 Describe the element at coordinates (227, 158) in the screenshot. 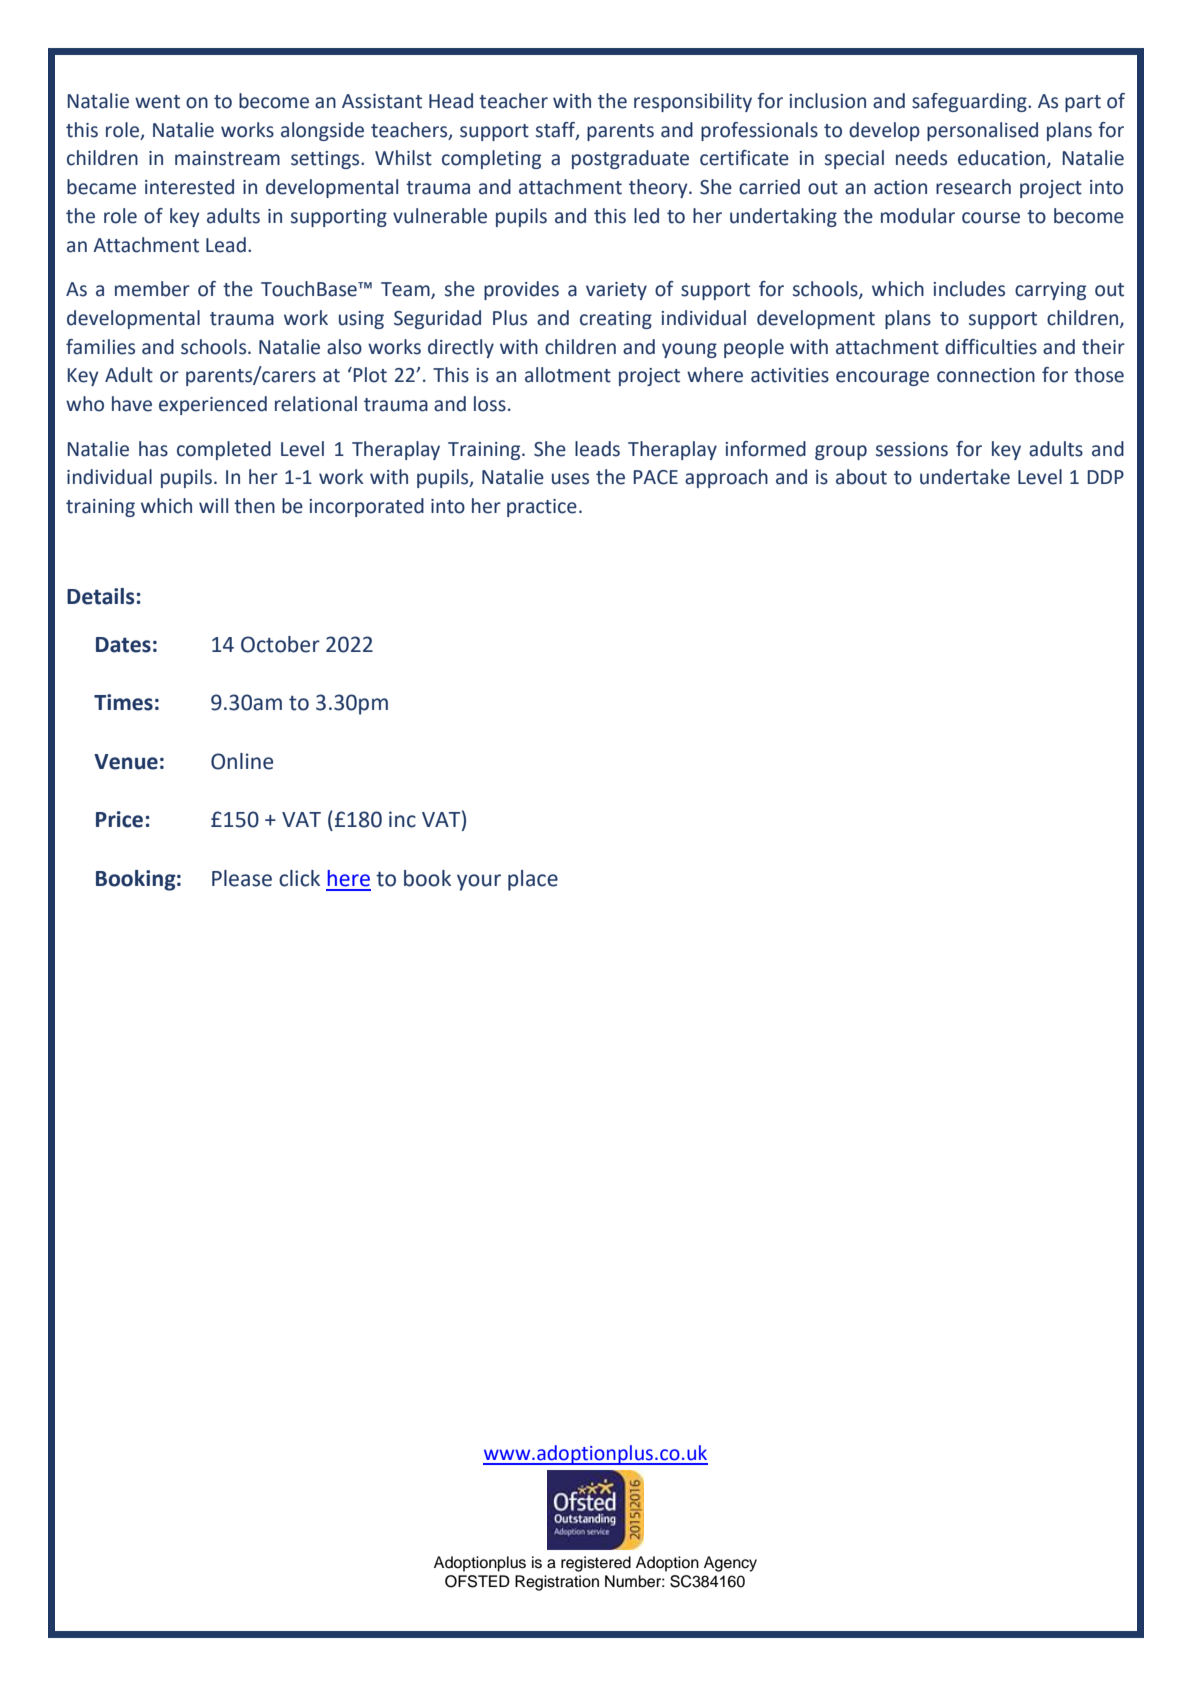

I see `mainstream` at that location.
